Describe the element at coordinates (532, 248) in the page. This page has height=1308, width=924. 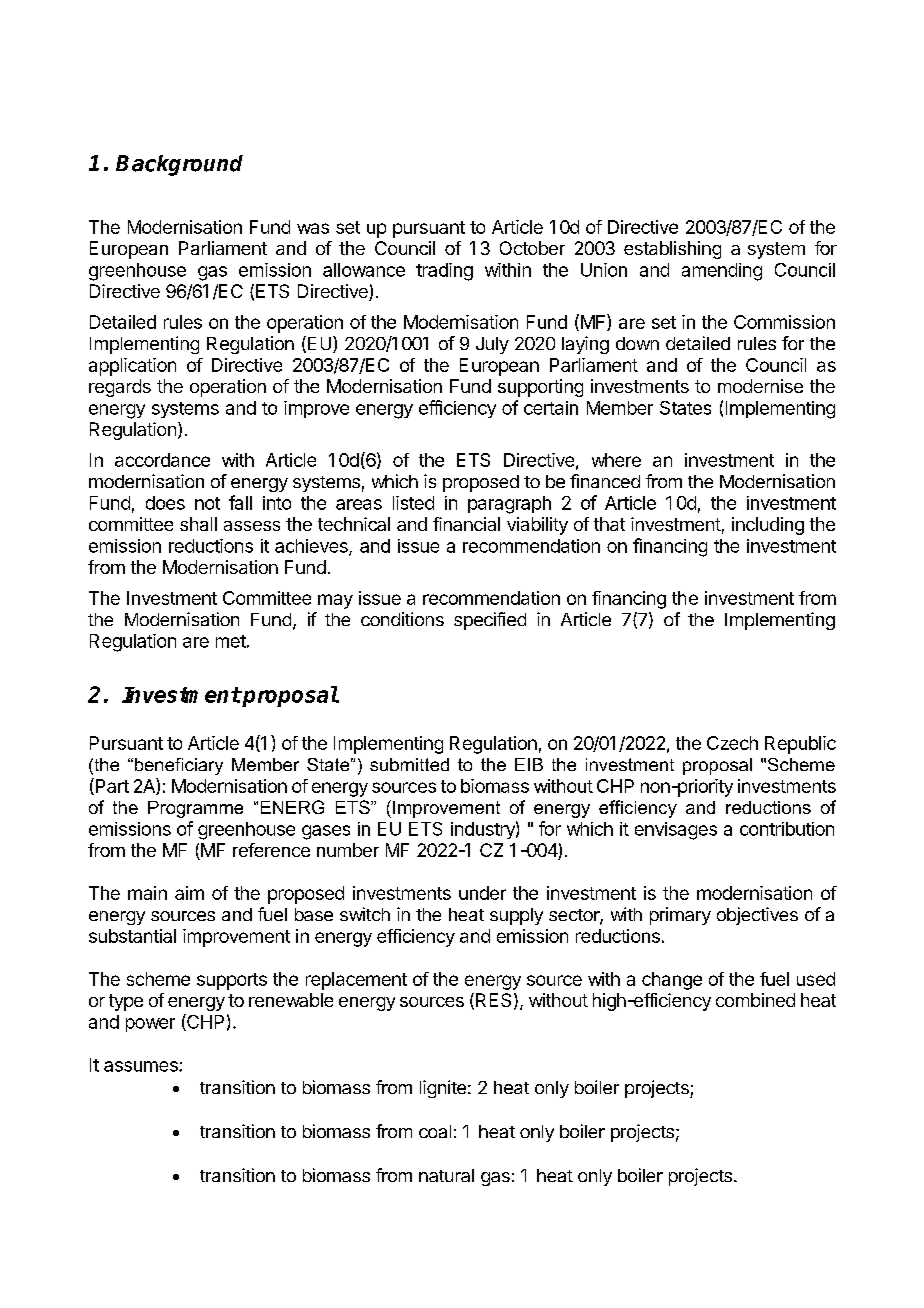
I see `October` at that location.
